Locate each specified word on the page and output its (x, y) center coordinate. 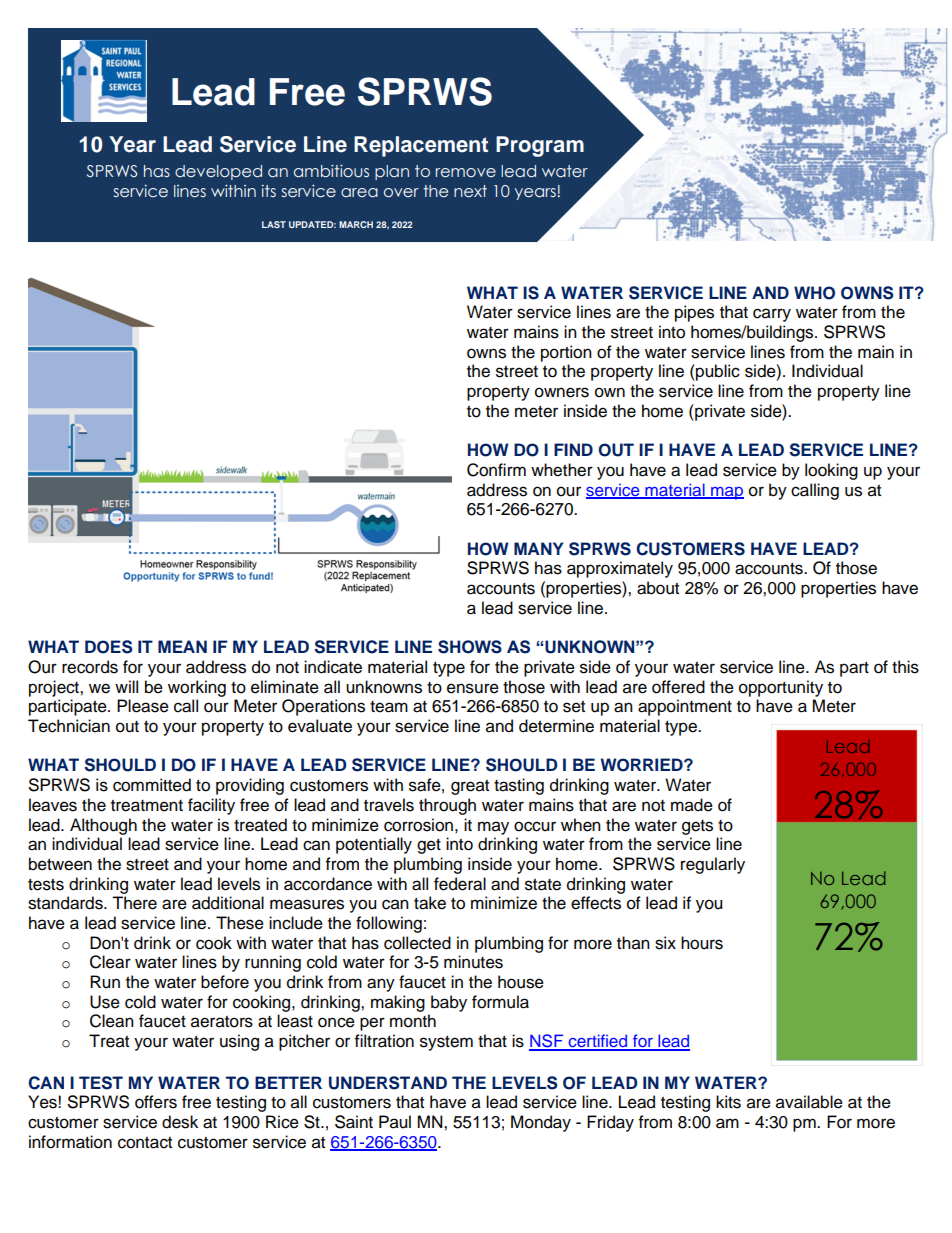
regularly (713, 865)
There (134, 903)
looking (831, 471)
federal (460, 884)
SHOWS (470, 647)
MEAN (182, 646)
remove (466, 173)
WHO (814, 293)
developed (218, 172)
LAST (274, 224)
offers (156, 1102)
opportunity (781, 688)
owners (562, 392)
